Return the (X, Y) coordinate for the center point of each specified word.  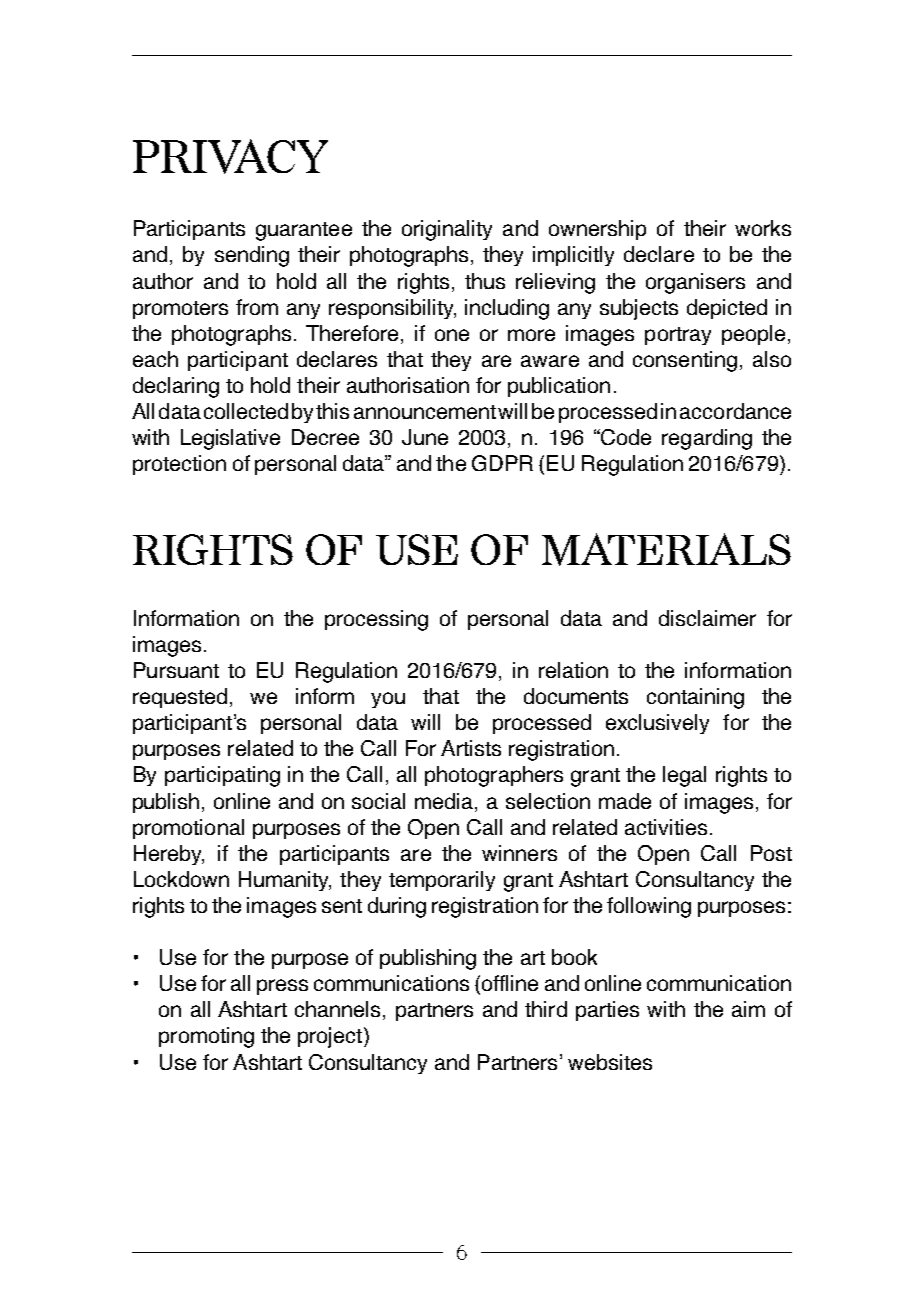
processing (376, 620)
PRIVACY (230, 156)
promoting (206, 1037)
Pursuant (176, 670)
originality (447, 230)
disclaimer (707, 618)
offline (510, 983)
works (763, 228)
